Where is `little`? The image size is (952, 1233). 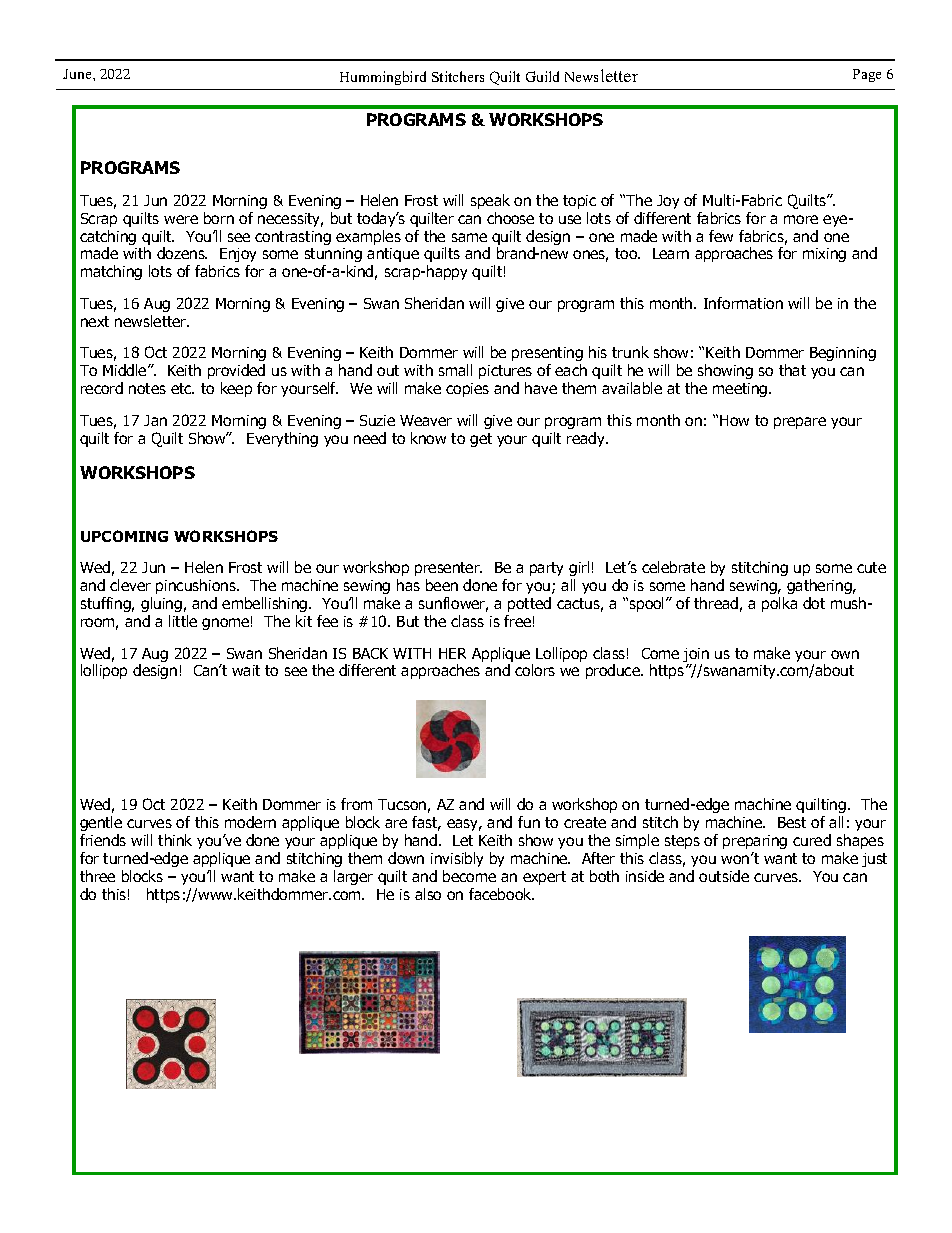
little is located at coordinates (183, 621).
